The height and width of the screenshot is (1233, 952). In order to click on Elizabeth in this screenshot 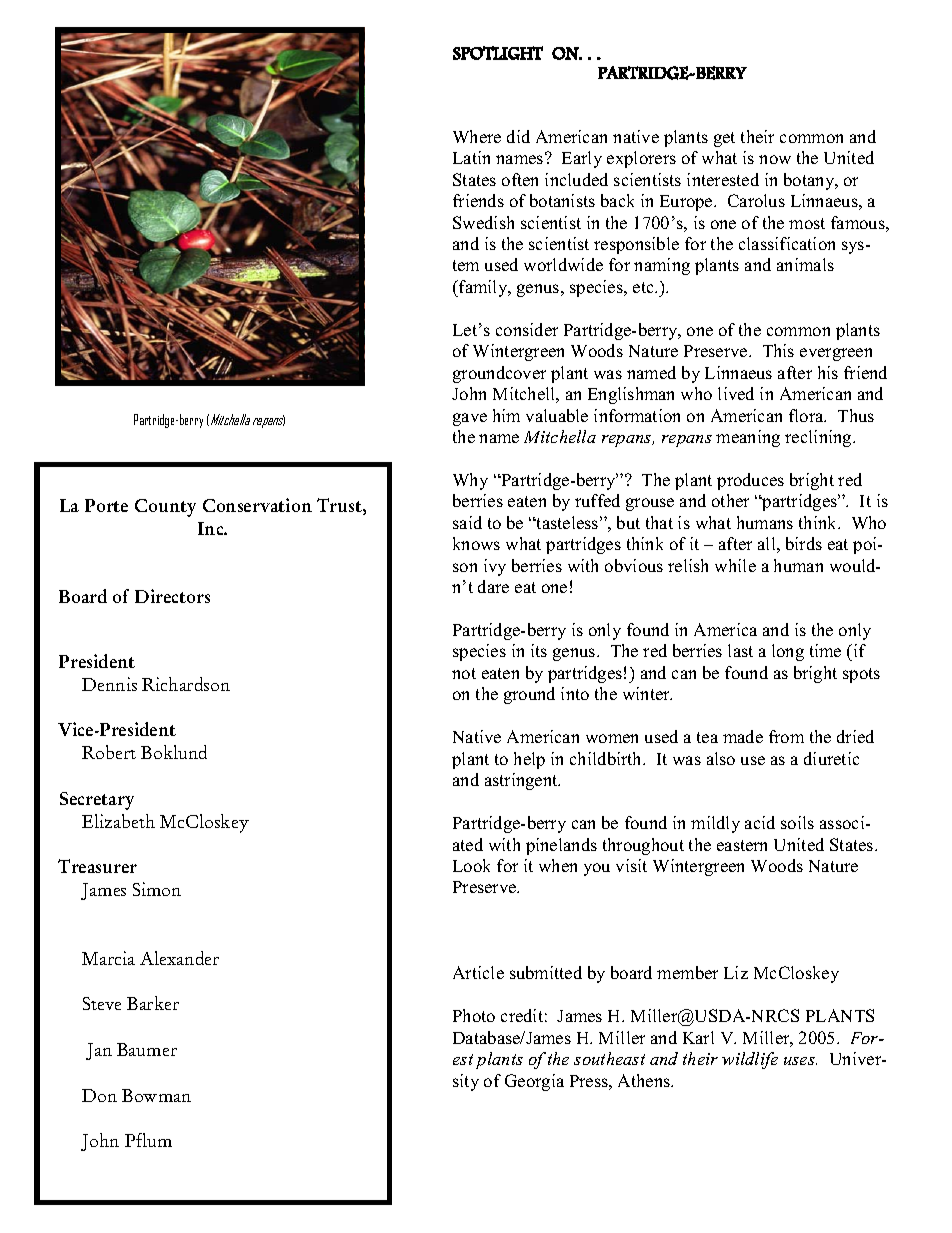, I will do `click(118, 821)`.
